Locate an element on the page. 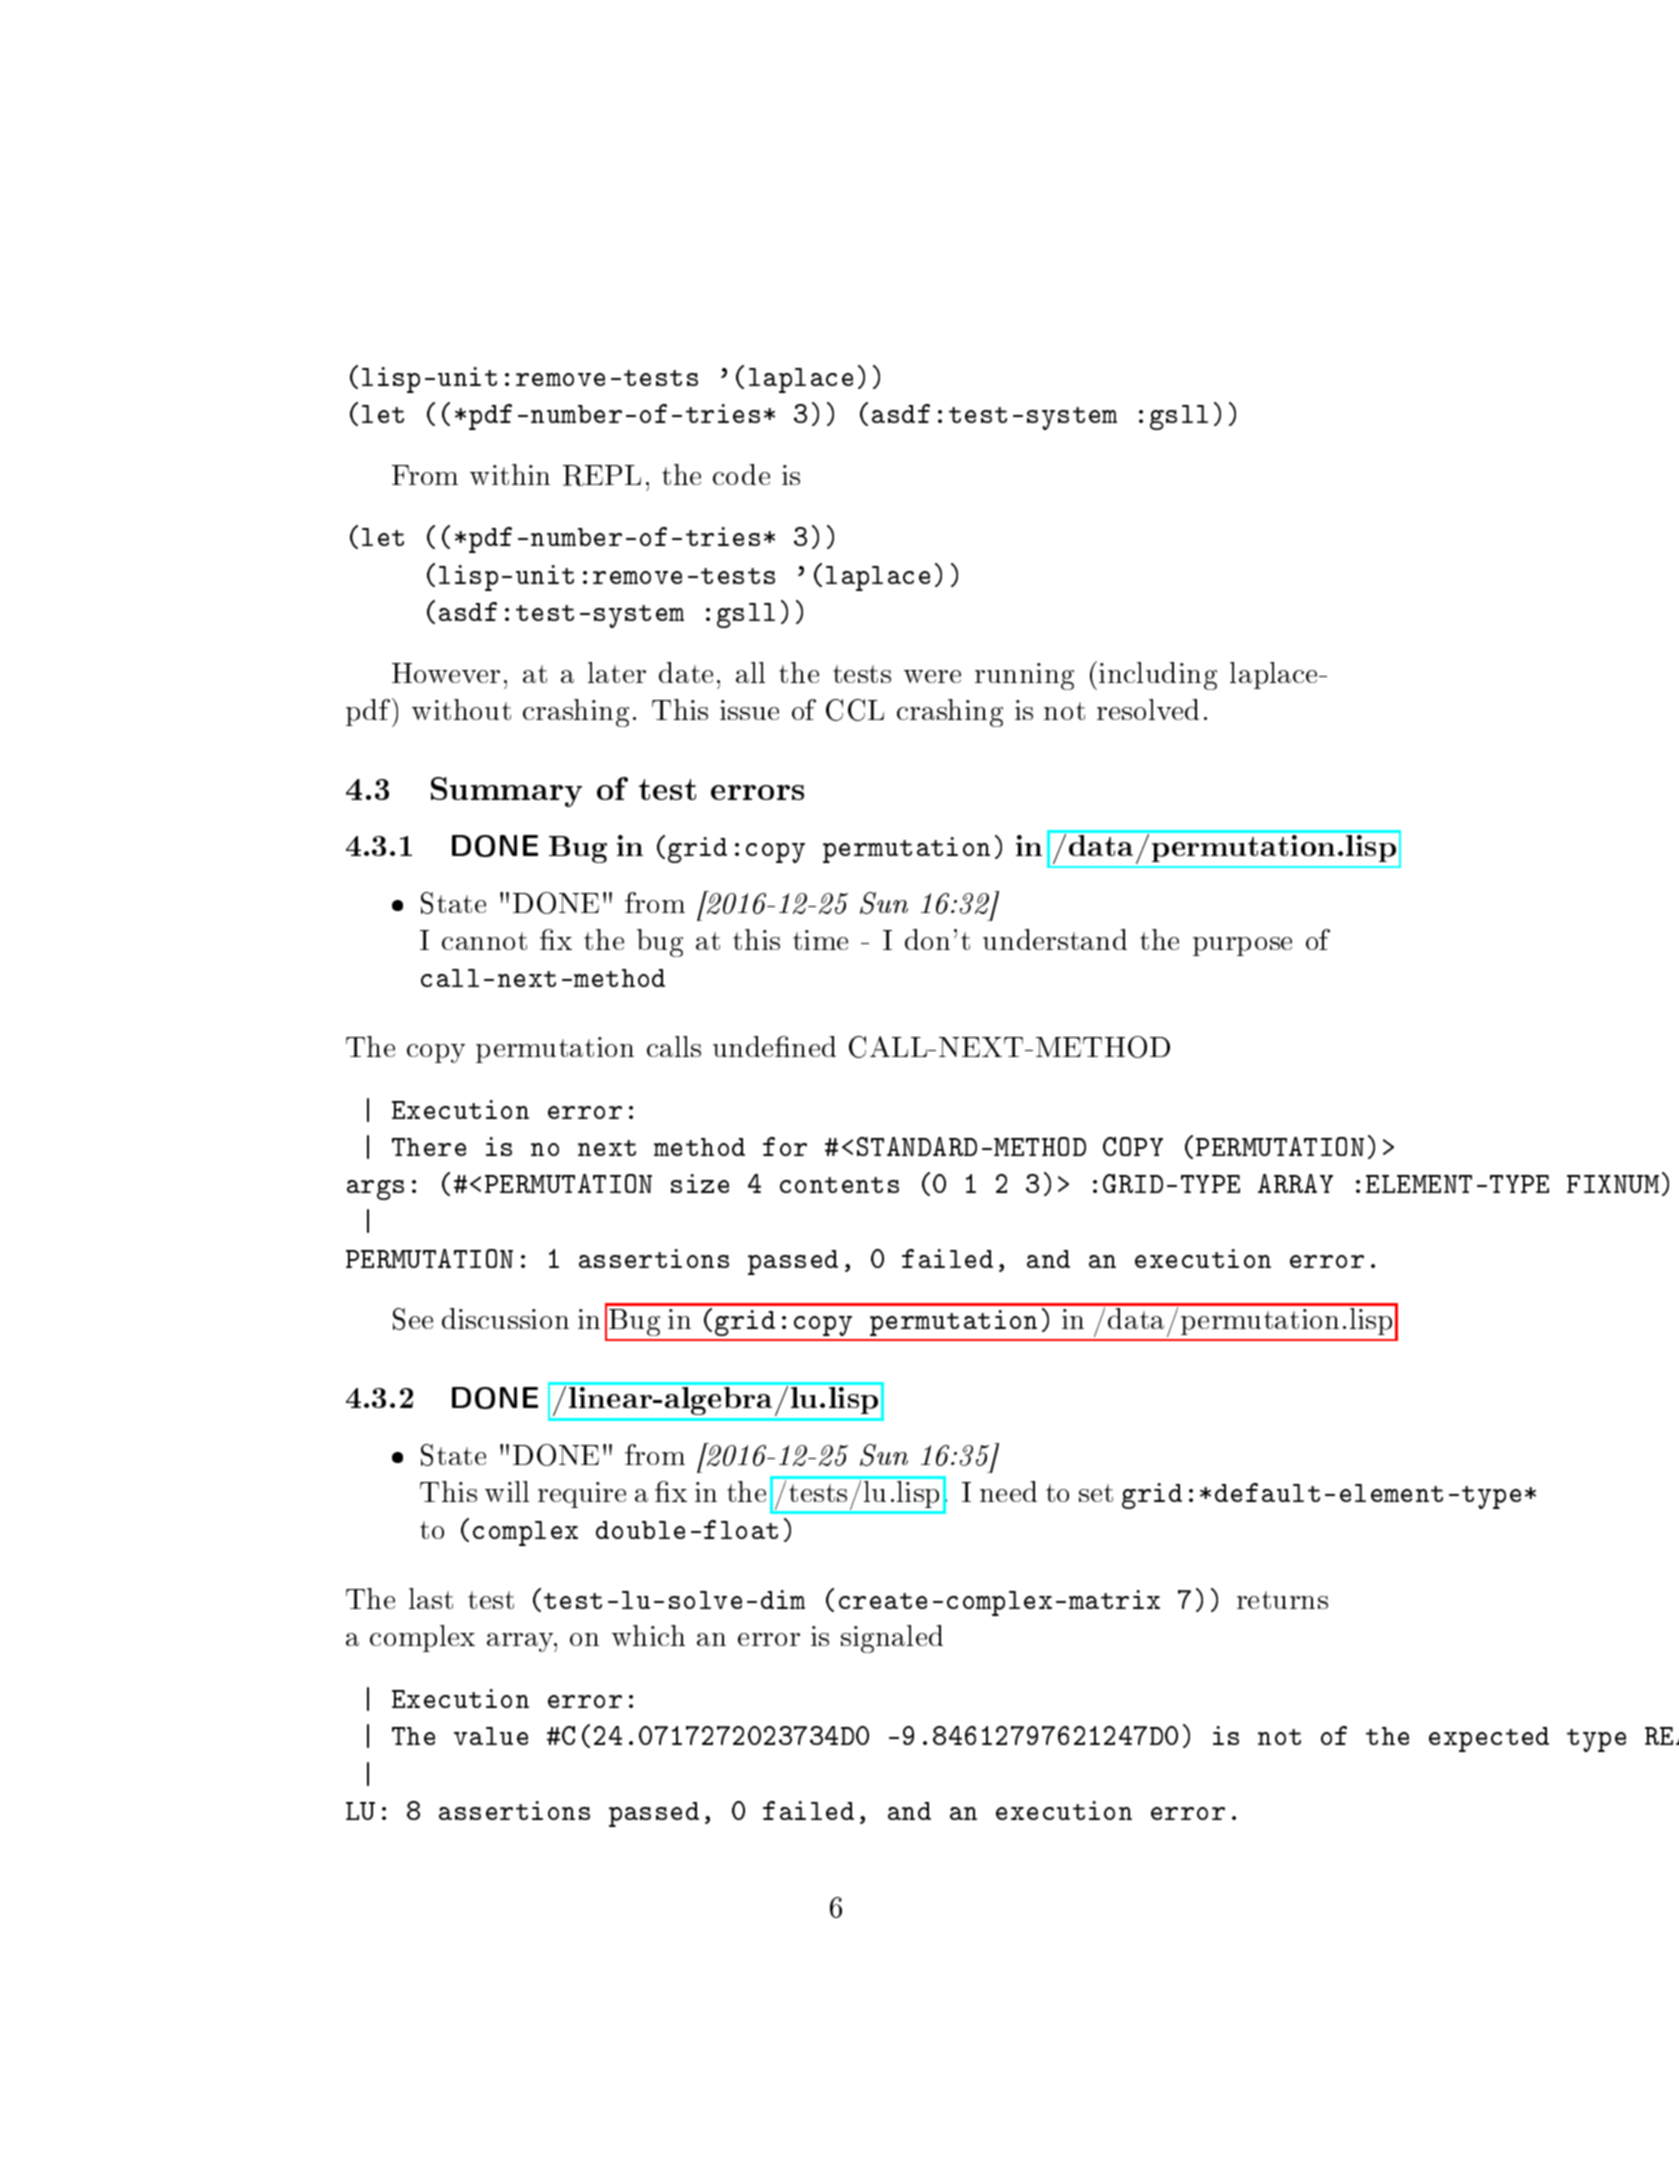 The width and height of the page is (1679, 2173). value is located at coordinates (491, 1736).
